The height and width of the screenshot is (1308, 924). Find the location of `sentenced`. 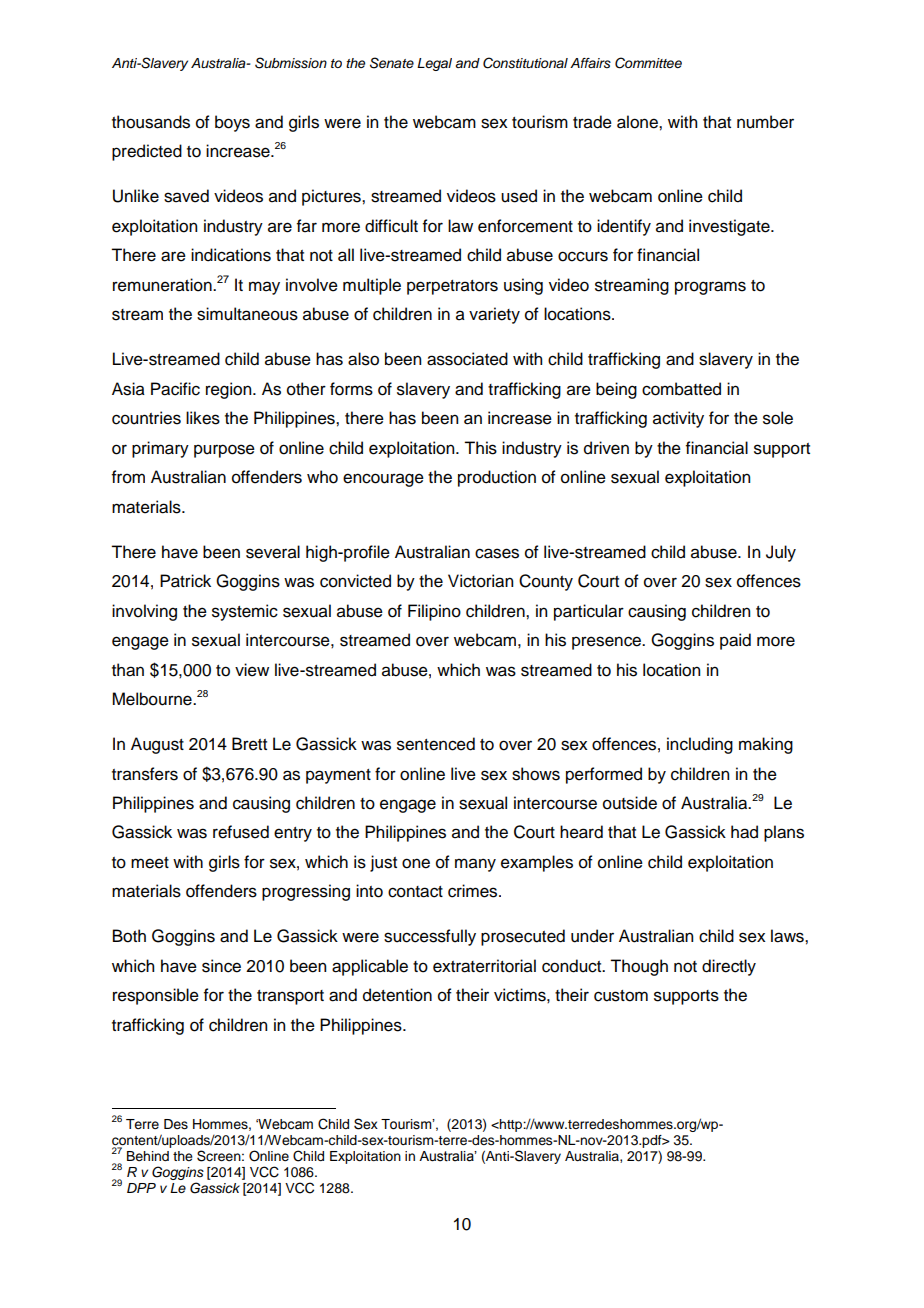

sentenced is located at coordinates (436, 744).
